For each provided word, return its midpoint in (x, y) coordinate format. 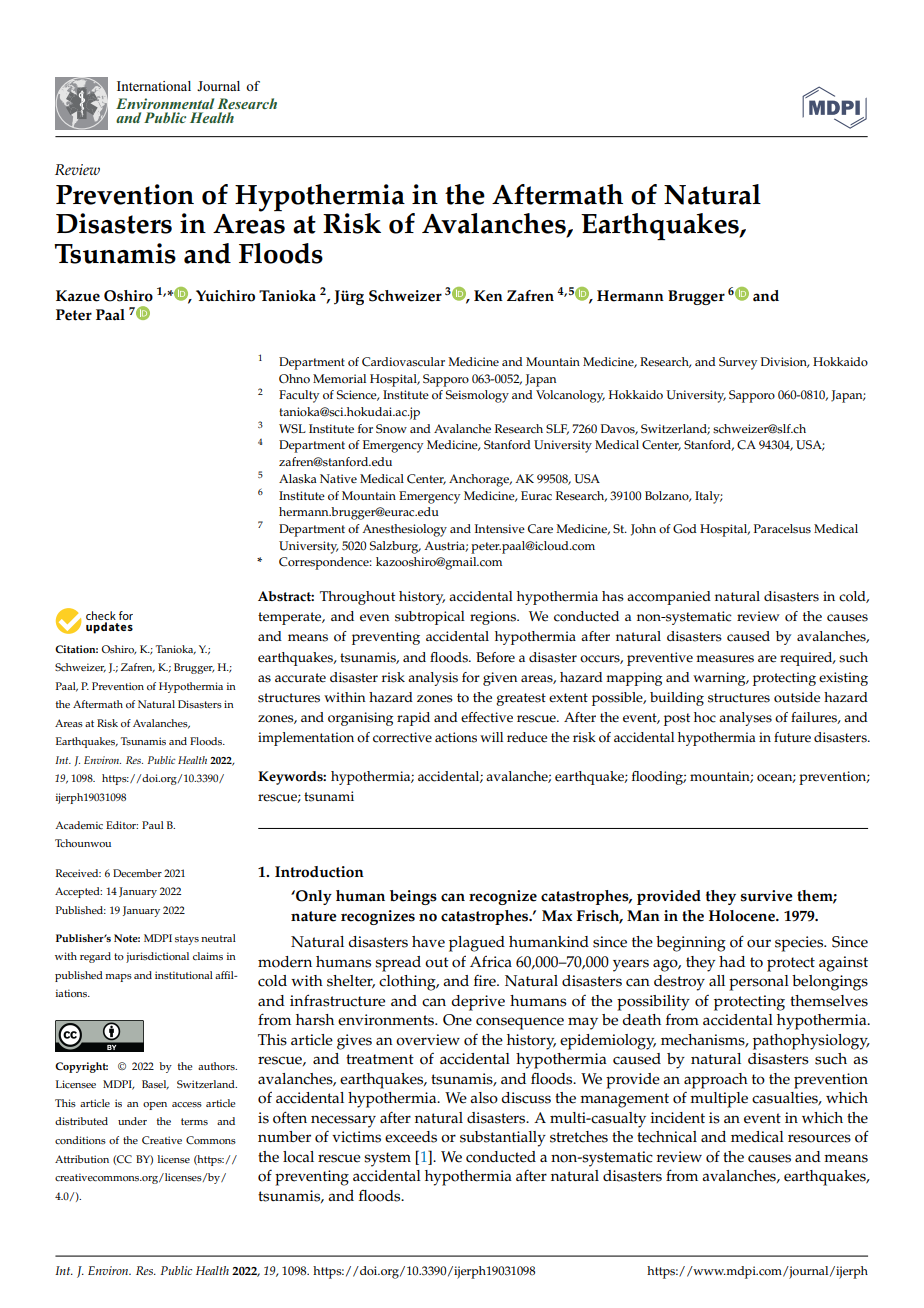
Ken (488, 296)
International (154, 86)
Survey (738, 363)
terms (194, 1121)
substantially (503, 1139)
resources (819, 1138)
